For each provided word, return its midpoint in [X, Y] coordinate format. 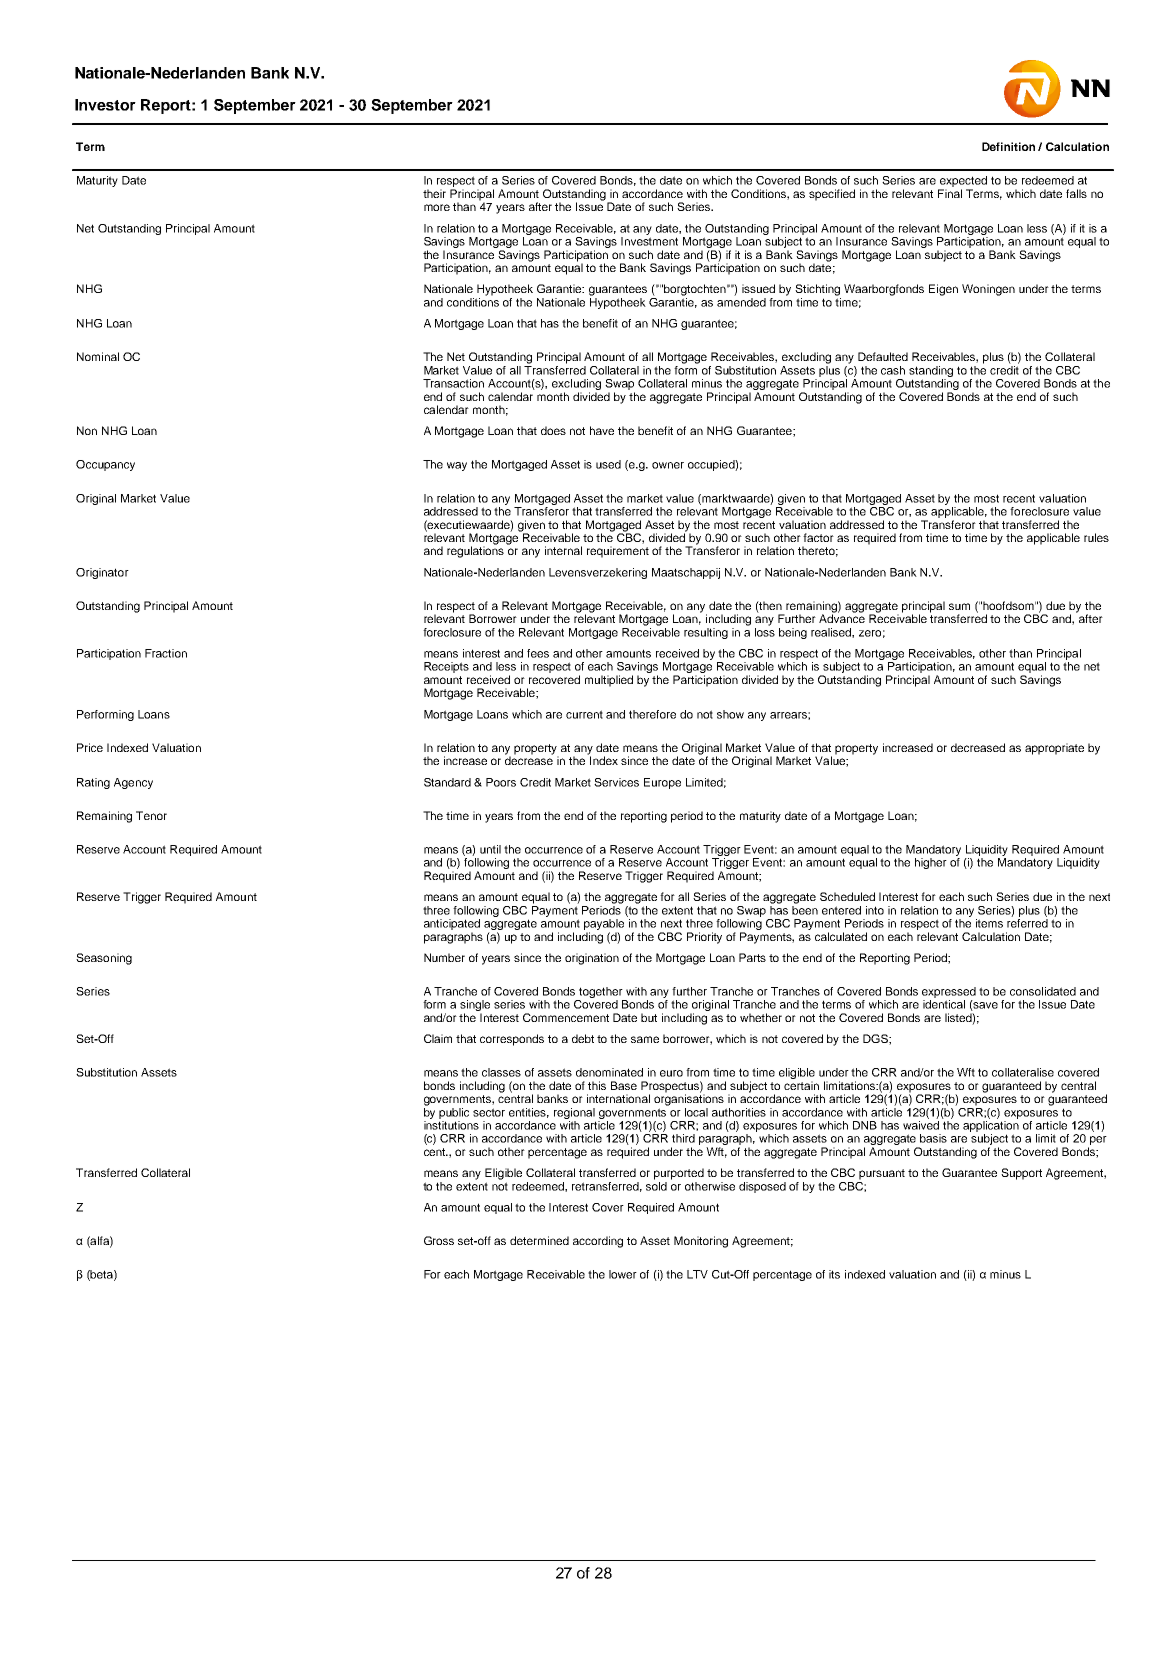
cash [893, 370]
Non [87, 430]
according [598, 1242]
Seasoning [104, 959]
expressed [949, 992]
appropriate [1054, 749]
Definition [1008, 146]
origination [592, 959]
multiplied [609, 681]
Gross [439, 1240]
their [434, 193]
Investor [105, 105]
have [602, 430]
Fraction [166, 653]
